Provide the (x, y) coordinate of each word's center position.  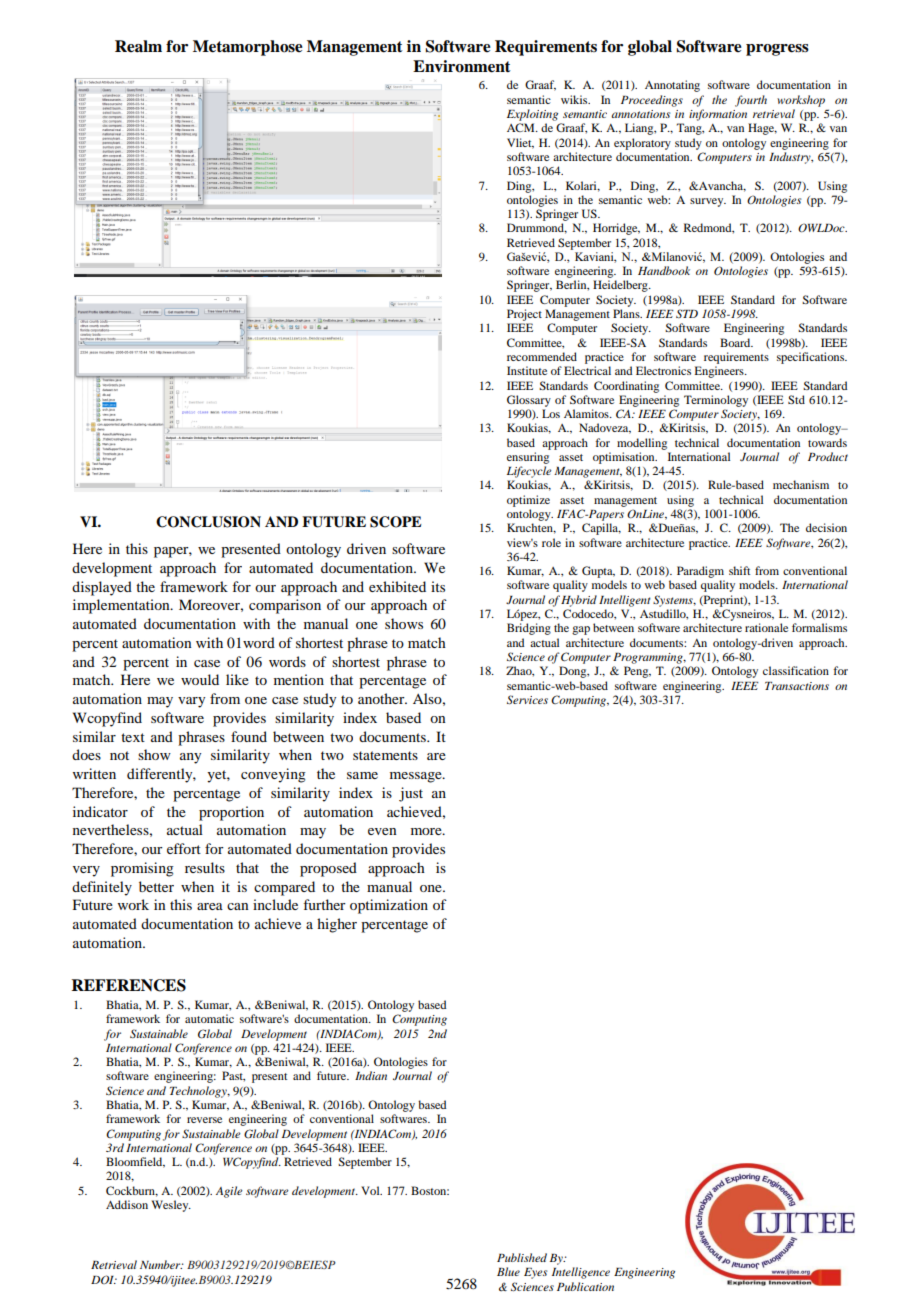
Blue (508, 1271)
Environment (462, 66)
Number (161, 1264)
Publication (585, 1286)
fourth (751, 101)
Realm (138, 46)
